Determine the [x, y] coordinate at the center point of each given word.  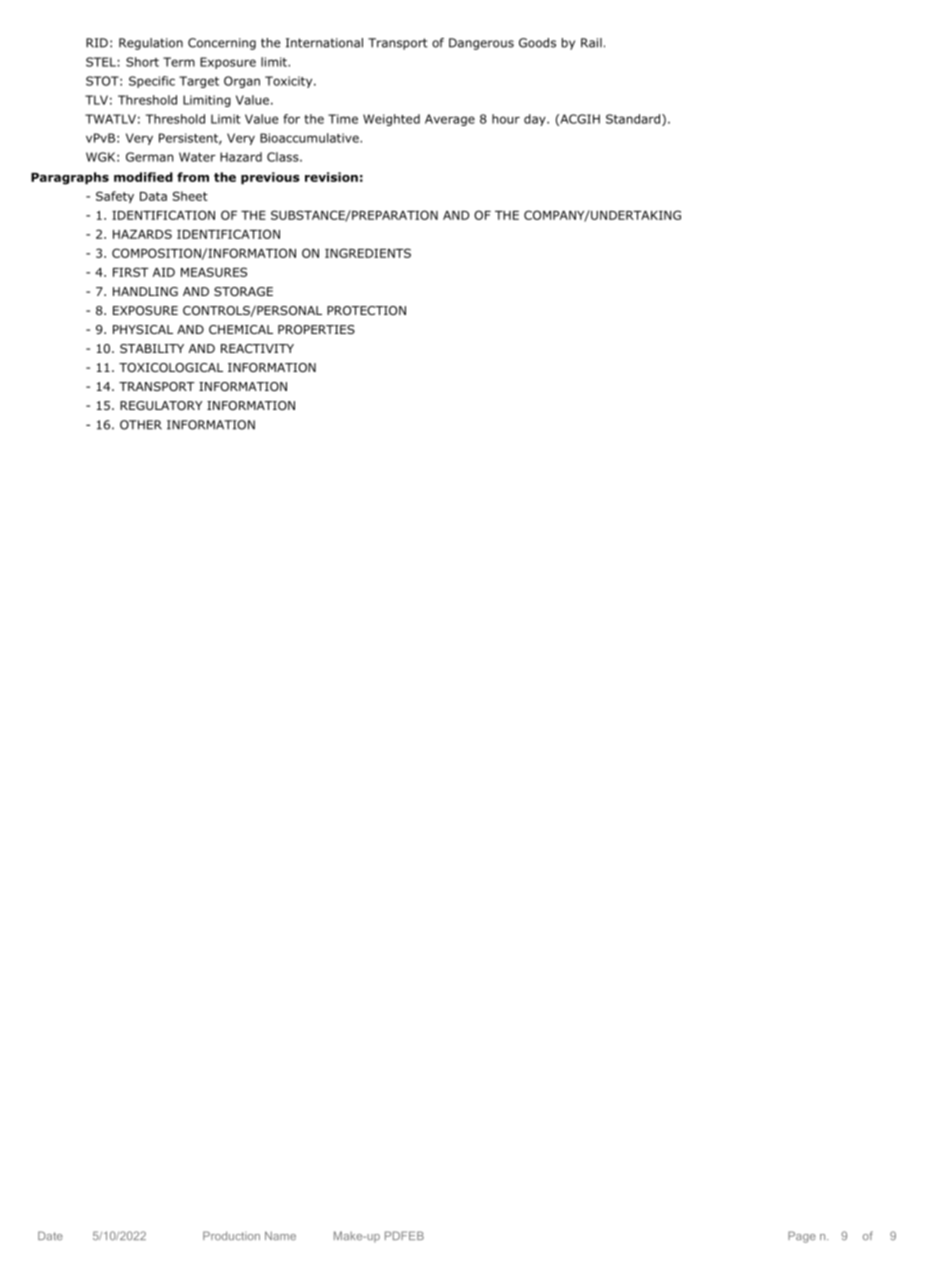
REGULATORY [161, 405]
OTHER [141, 425]
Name [280, 1235]
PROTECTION [366, 310]
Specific [152, 82]
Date [50, 1235]
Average [450, 120]
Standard [634, 120]
